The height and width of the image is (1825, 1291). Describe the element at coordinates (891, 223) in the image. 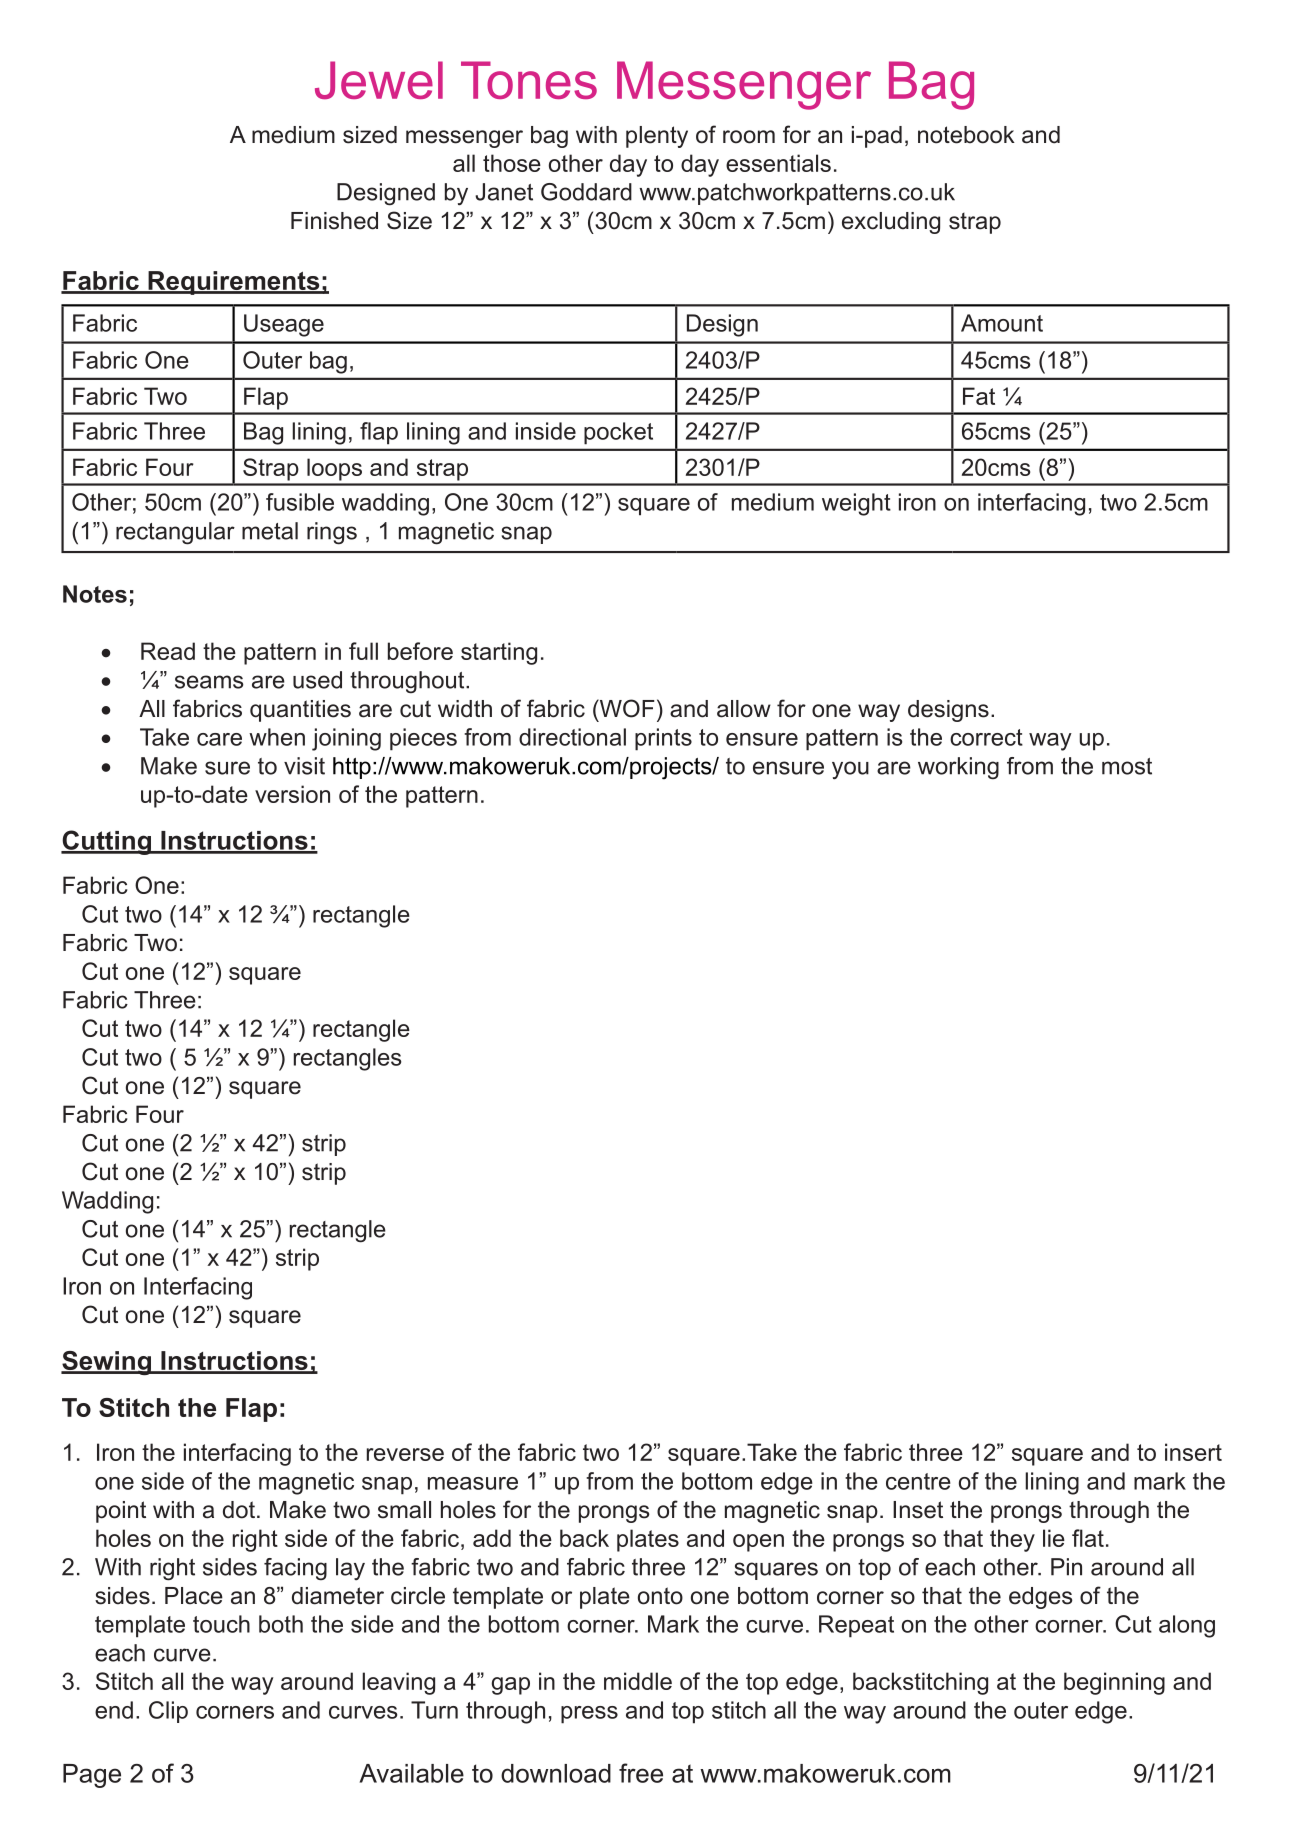

I see `excluding` at that location.
